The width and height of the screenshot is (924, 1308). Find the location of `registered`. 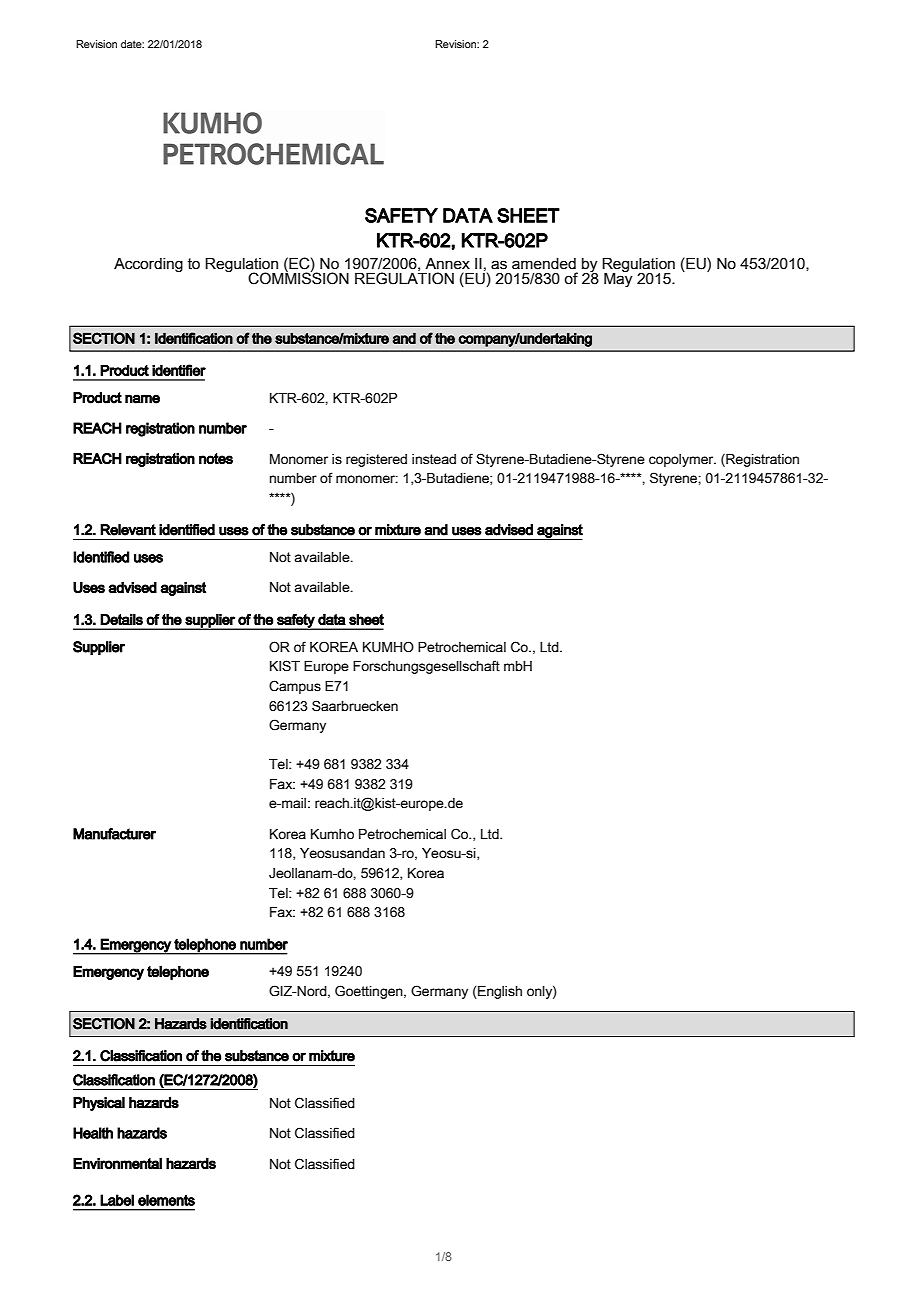

registered is located at coordinates (376, 460).
